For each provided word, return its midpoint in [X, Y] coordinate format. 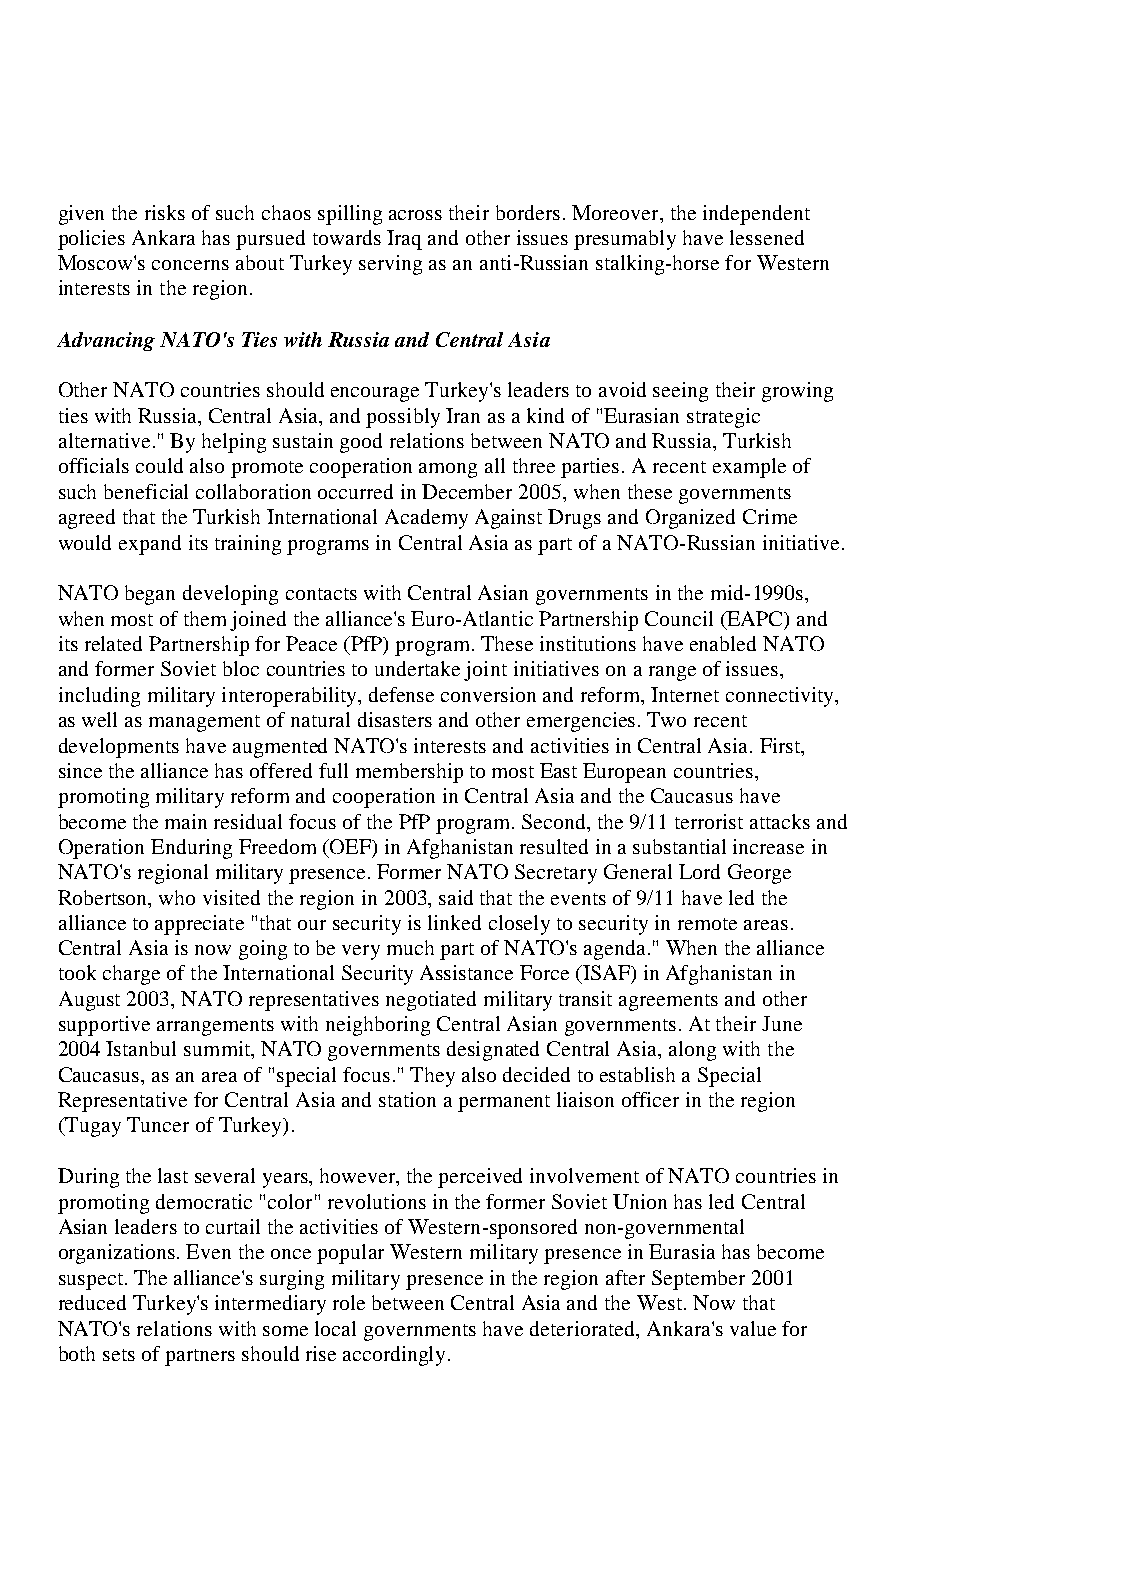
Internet [685, 694]
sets [119, 1355]
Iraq [404, 240]
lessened [767, 237]
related [113, 643]
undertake [417, 668]
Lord [699, 871]
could [159, 465]
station [407, 1099]
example [749, 468]
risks [165, 212]
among [448, 470]
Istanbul [141, 1048]
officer [650, 1099]
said [456, 897]
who [177, 897]
